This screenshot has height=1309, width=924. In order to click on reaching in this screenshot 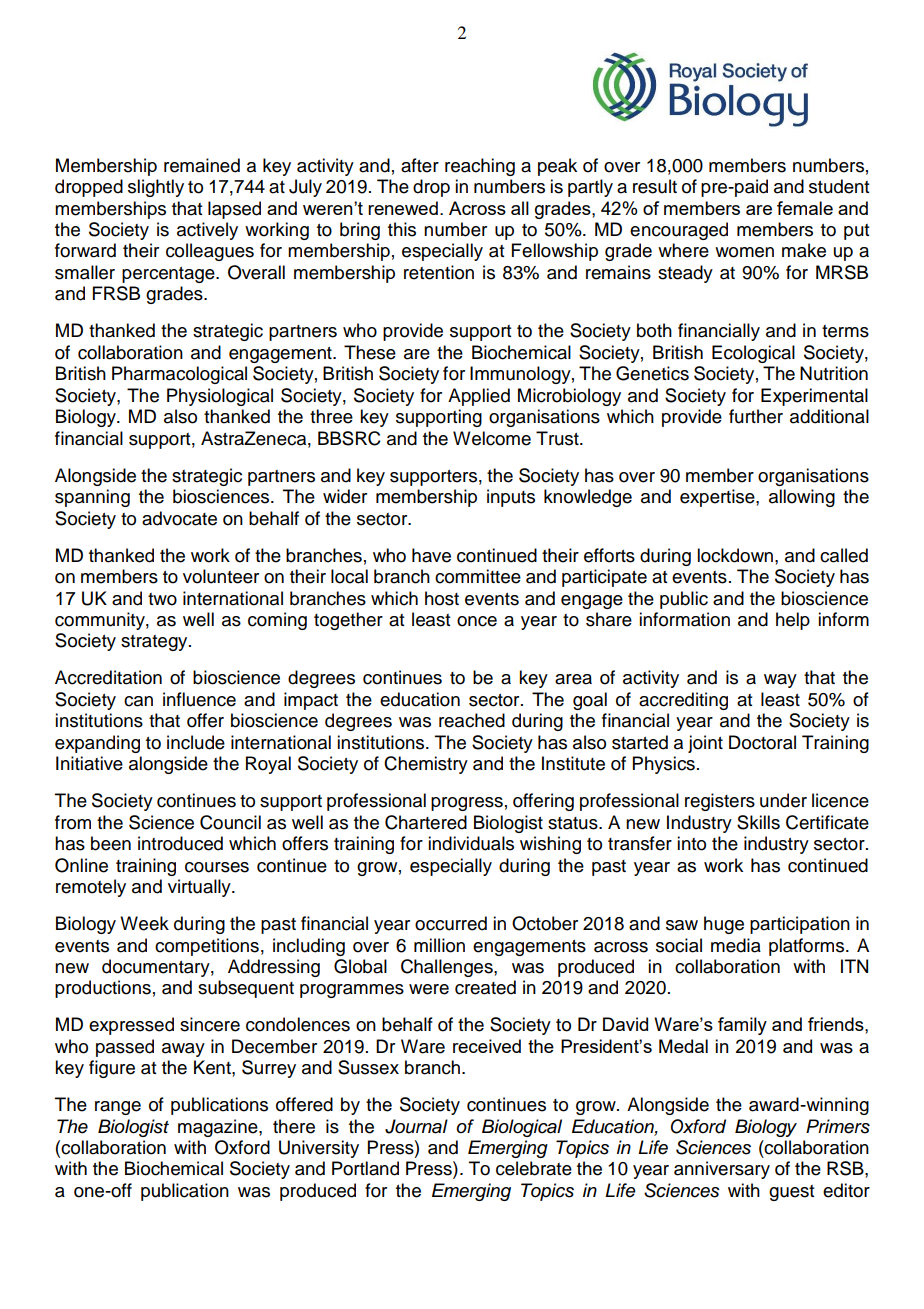, I will do `click(480, 167)`.
